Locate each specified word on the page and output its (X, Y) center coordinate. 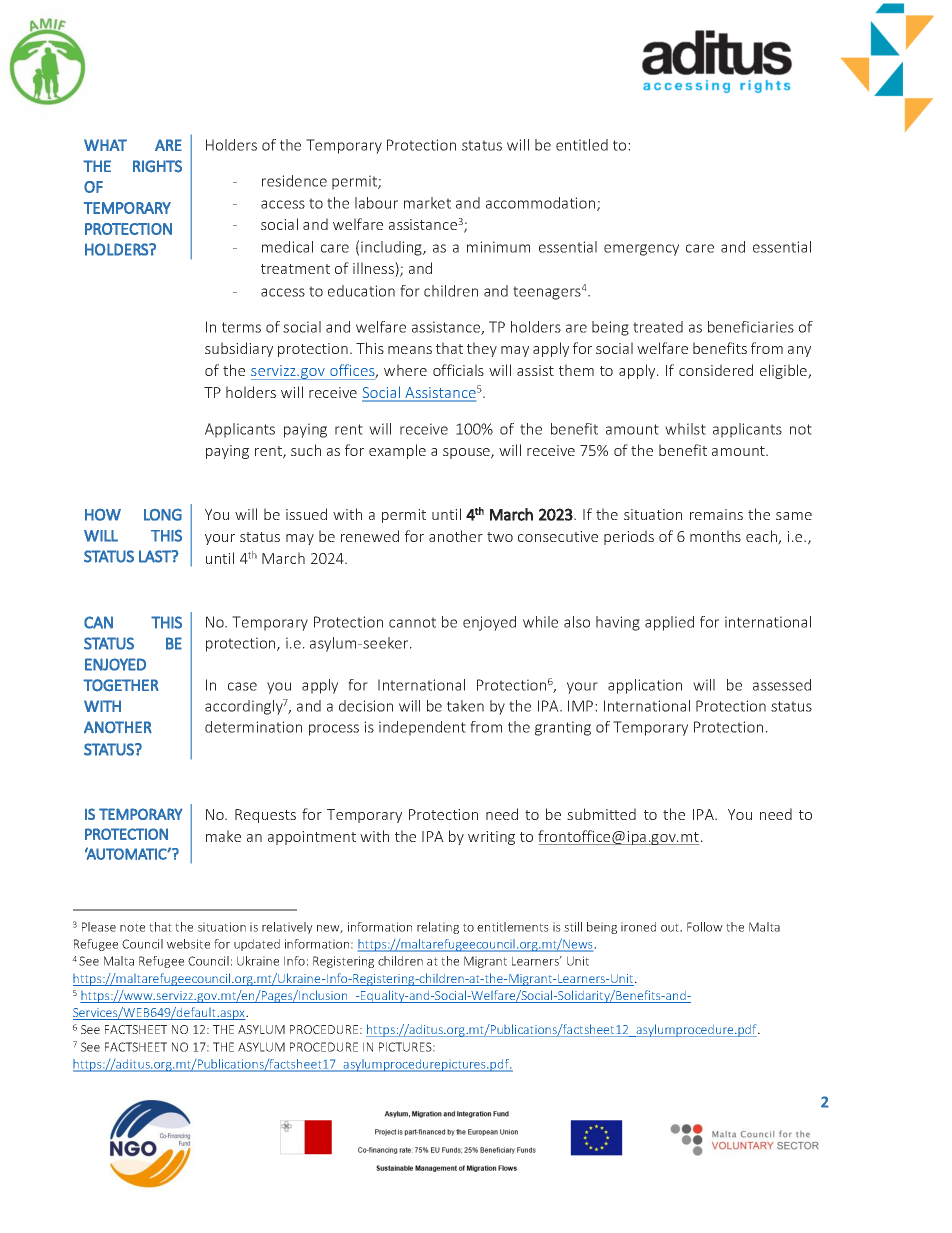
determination (253, 727)
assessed (782, 685)
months (715, 536)
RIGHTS (157, 166)
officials (458, 370)
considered (716, 370)
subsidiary (239, 349)
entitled (582, 145)
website (188, 944)
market (427, 203)
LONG (163, 514)
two (500, 537)
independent (422, 728)
